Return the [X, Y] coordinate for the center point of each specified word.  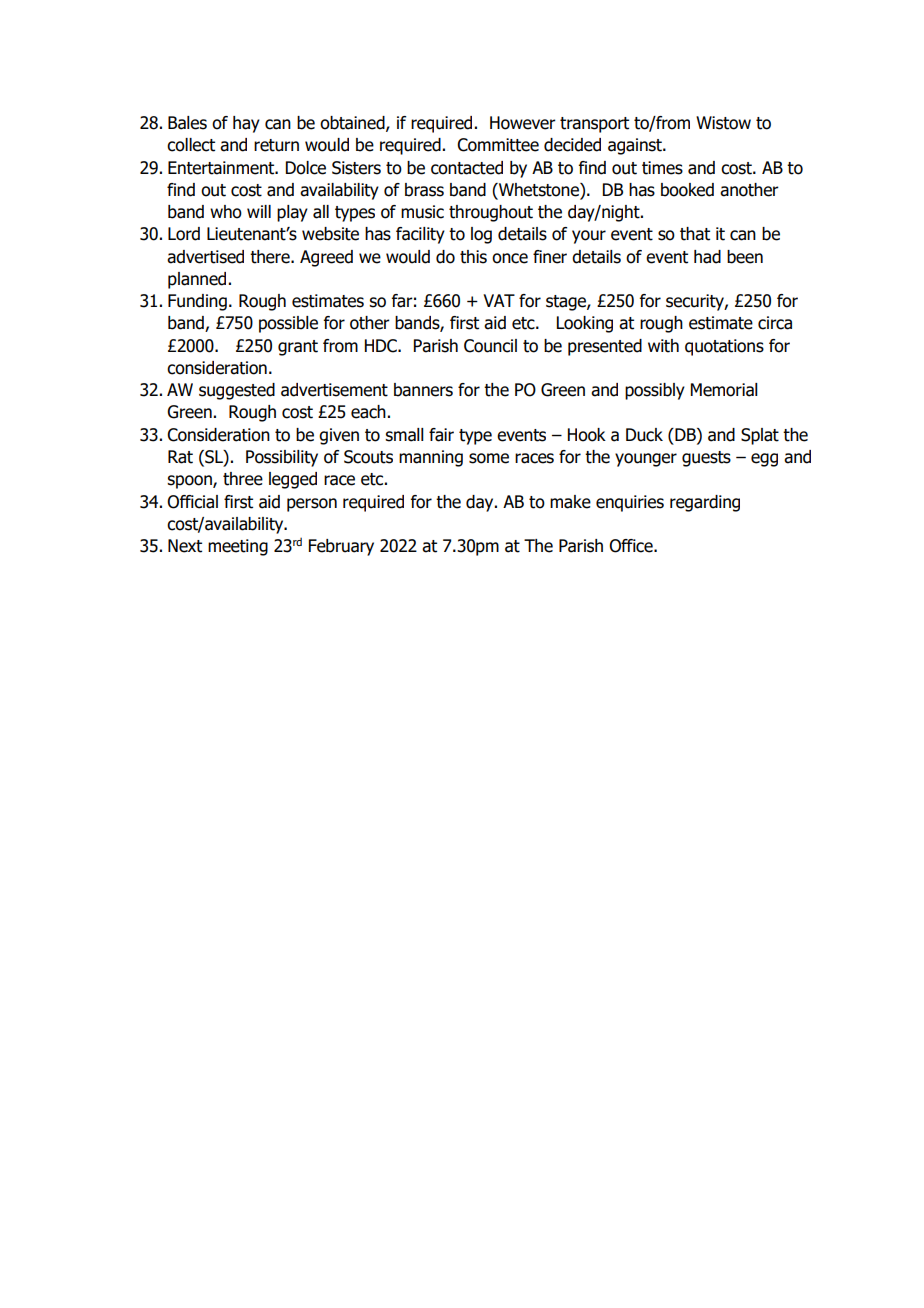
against [636, 146]
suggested [237, 391]
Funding [197, 302]
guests [706, 459]
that [695, 234]
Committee [498, 145]
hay [246, 124]
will [259, 211]
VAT [499, 300]
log [481, 235]
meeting [238, 547]
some [489, 458]
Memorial [724, 390]
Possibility [282, 458]
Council [490, 346]
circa [775, 323]
